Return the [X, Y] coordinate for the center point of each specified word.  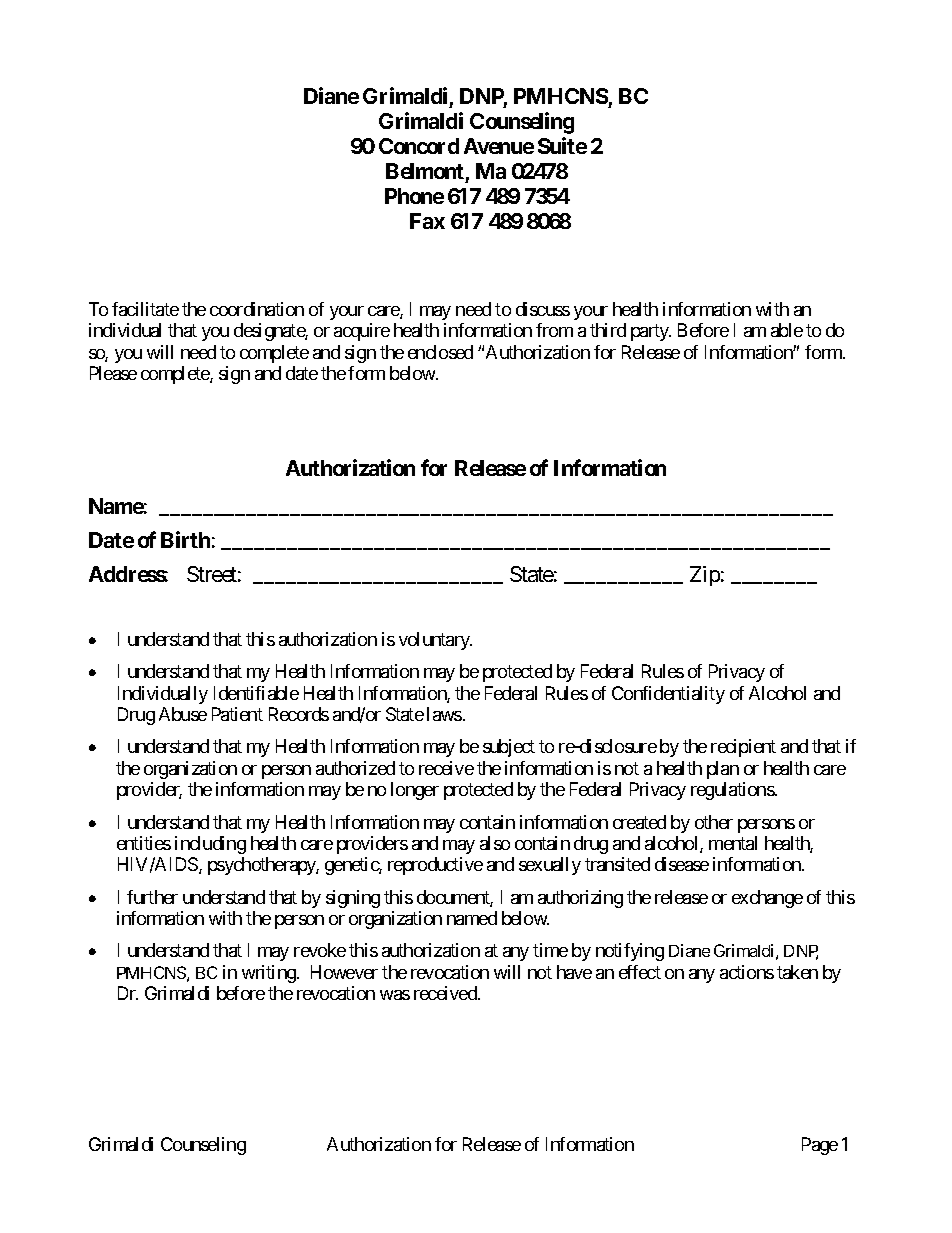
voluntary [435, 641]
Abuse [183, 714]
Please [113, 373]
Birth [185, 539]
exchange [767, 899]
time [550, 950]
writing [270, 974]
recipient [743, 748]
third [608, 330]
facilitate [145, 309]
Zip [705, 576]
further [152, 897]
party [651, 332]
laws [444, 714]
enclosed [440, 352]
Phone [414, 196]
